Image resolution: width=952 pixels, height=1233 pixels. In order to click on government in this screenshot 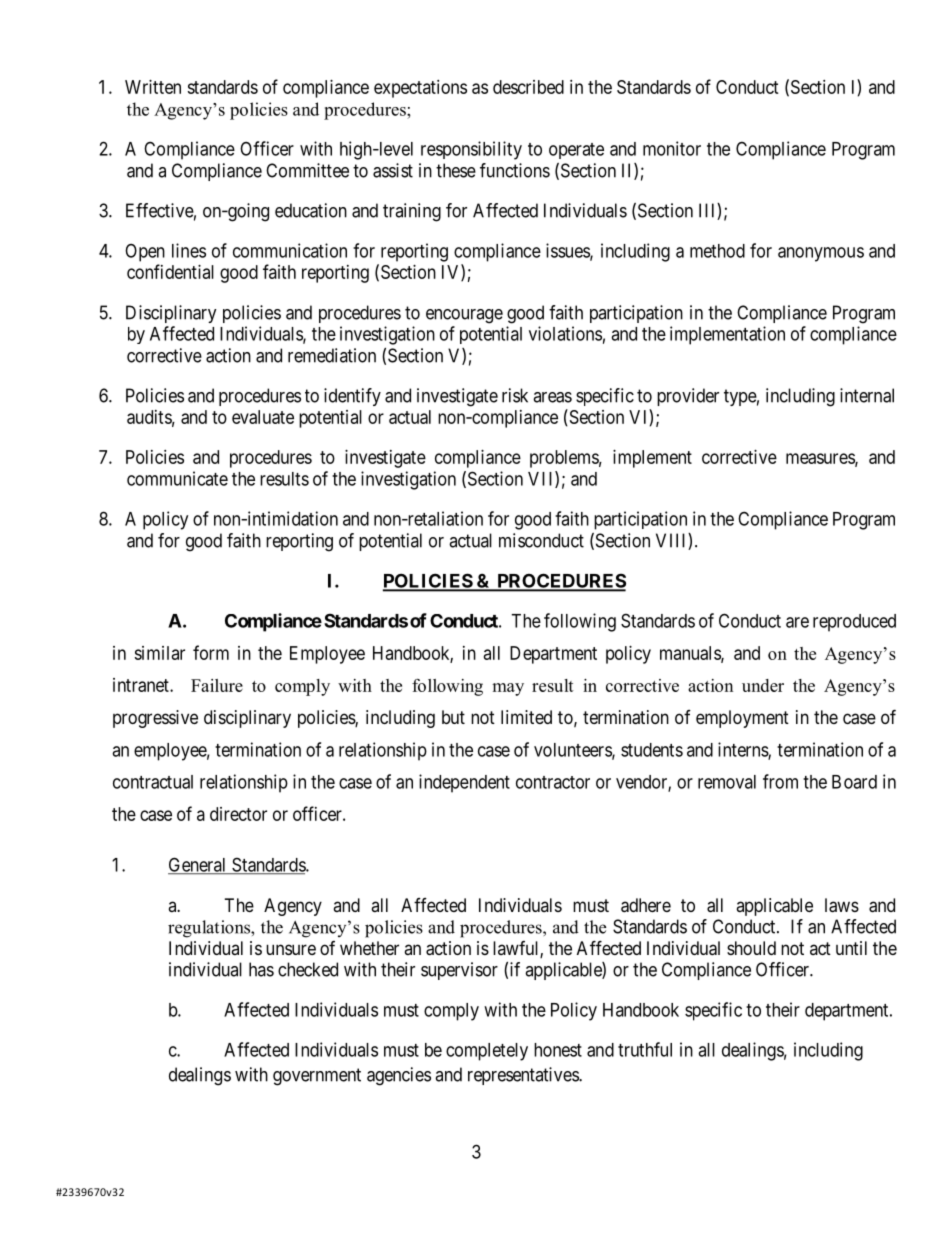, I will do `click(317, 1077)`.
